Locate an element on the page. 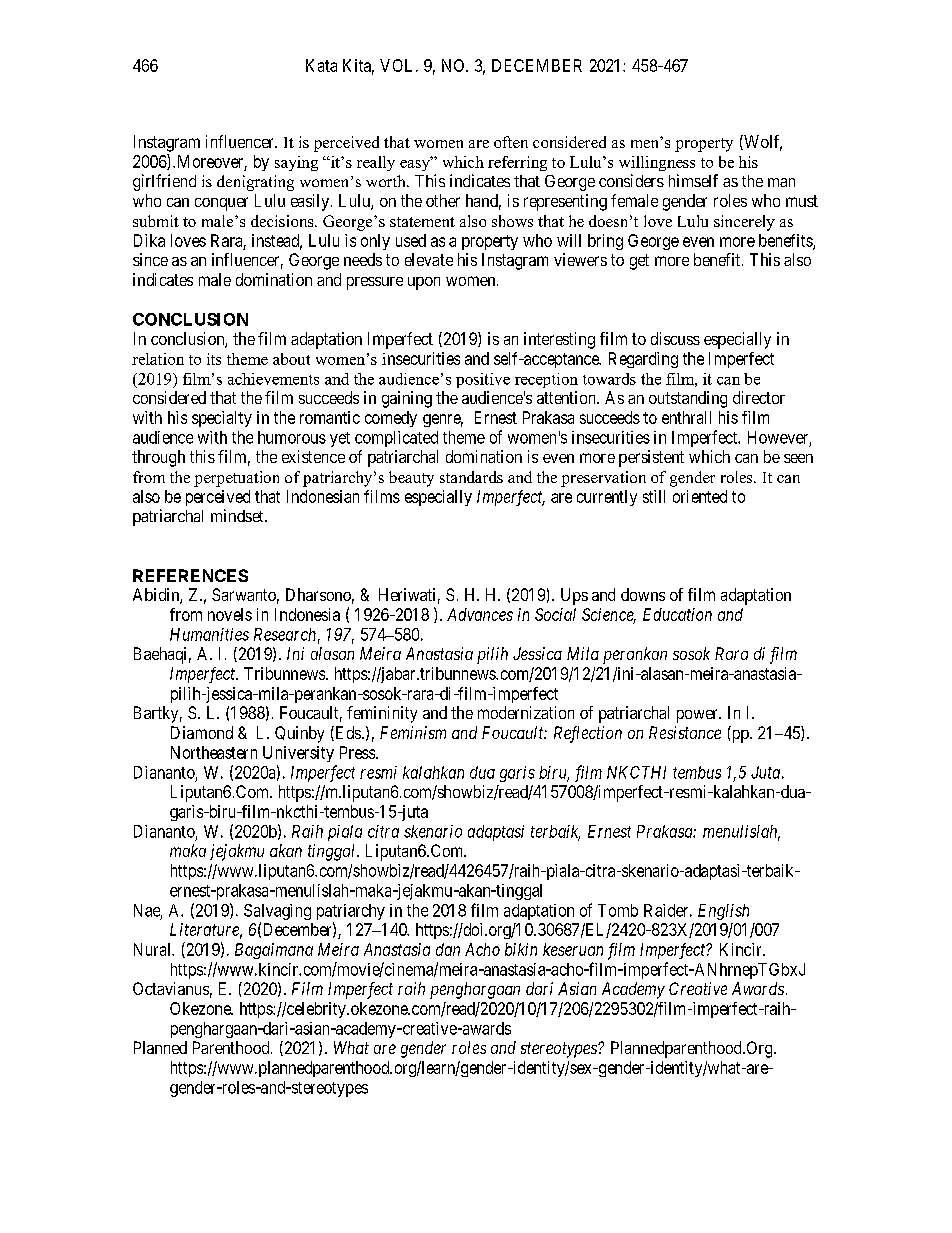 Image resolution: width=952 pixels, height=1233 pixels. Kata is located at coordinates (321, 65).
